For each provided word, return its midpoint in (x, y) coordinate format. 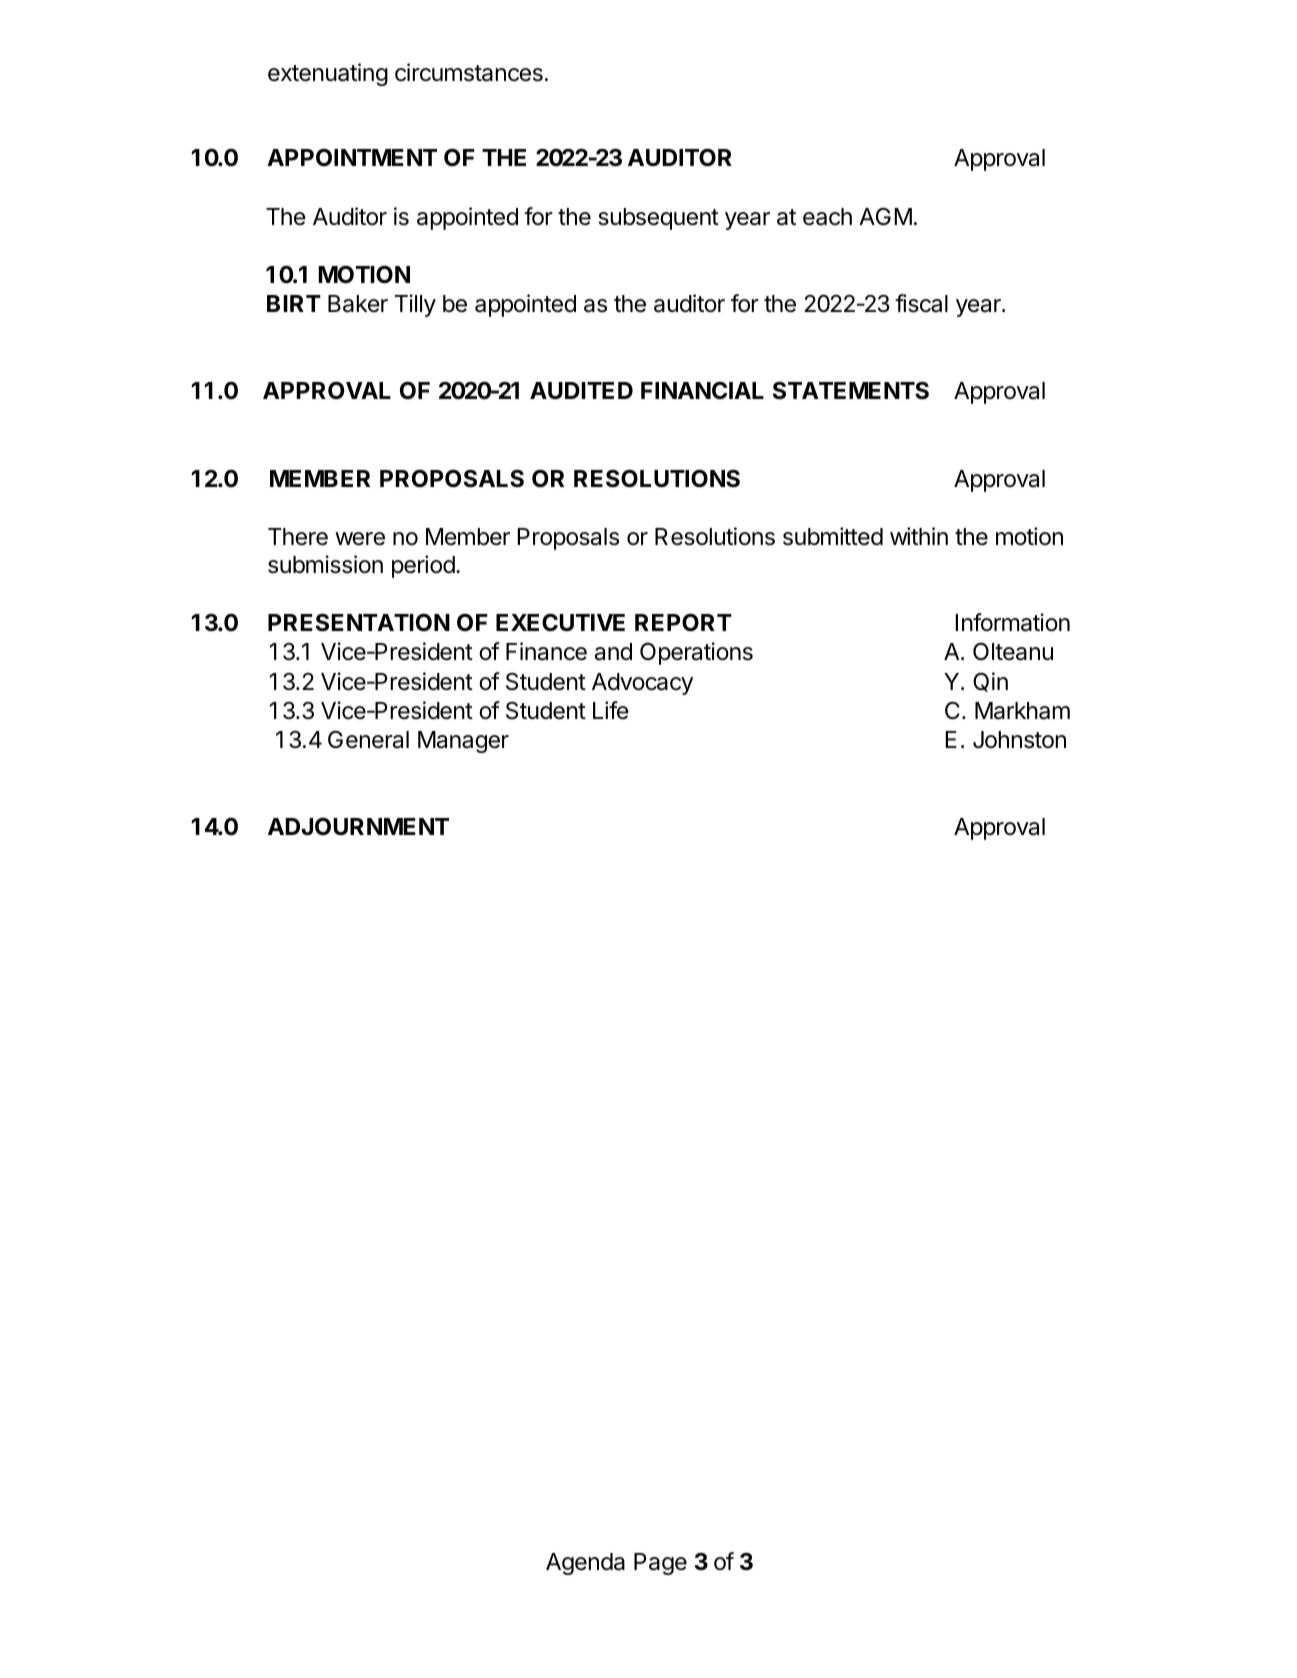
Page (660, 1564)
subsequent (658, 219)
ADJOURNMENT (358, 826)
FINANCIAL (702, 390)
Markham (1022, 711)
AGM (885, 216)
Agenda (585, 1564)
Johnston (1019, 740)
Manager (463, 742)
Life (611, 710)
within (919, 536)
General (368, 739)
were (360, 539)
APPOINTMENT (352, 157)
